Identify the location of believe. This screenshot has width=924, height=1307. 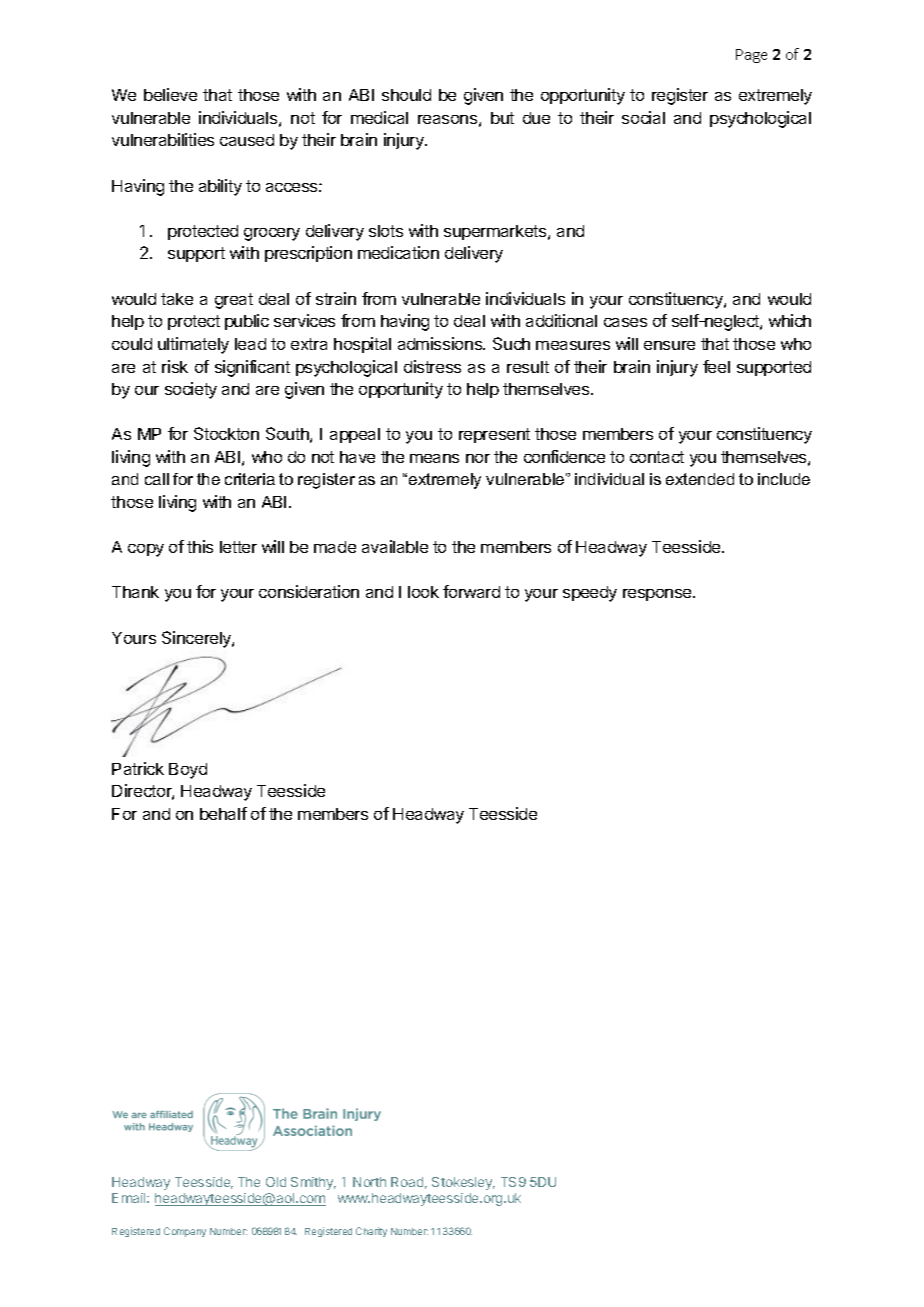
(170, 94).
